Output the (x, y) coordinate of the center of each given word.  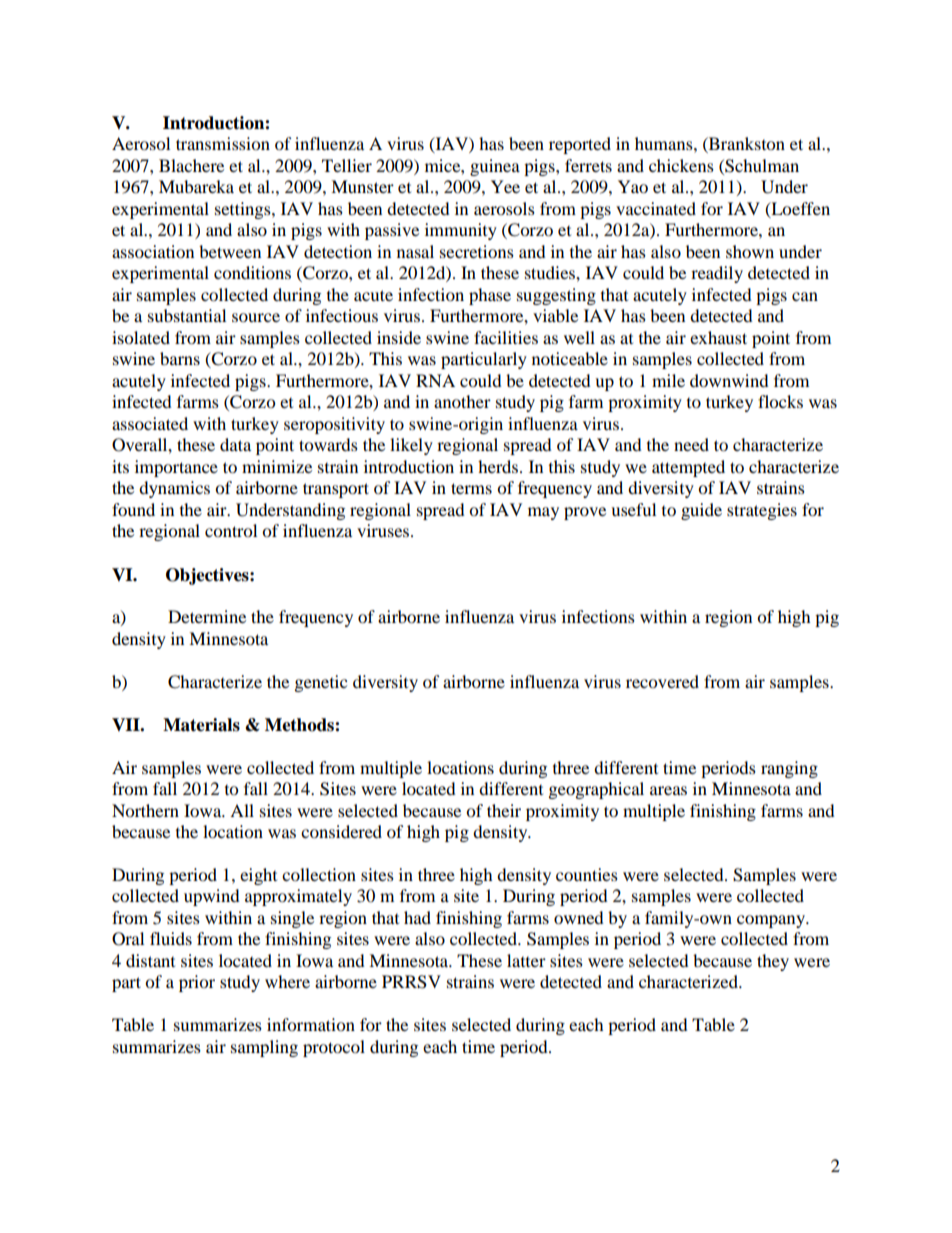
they (773, 962)
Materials (201, 725)
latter (526, 960)
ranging (789, 769)
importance (176, 468)
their (504, 810)
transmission (223, 143)
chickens (681, 165)
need (691, 444)
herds (499, 466)
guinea (495, 167)
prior (197, 983)
